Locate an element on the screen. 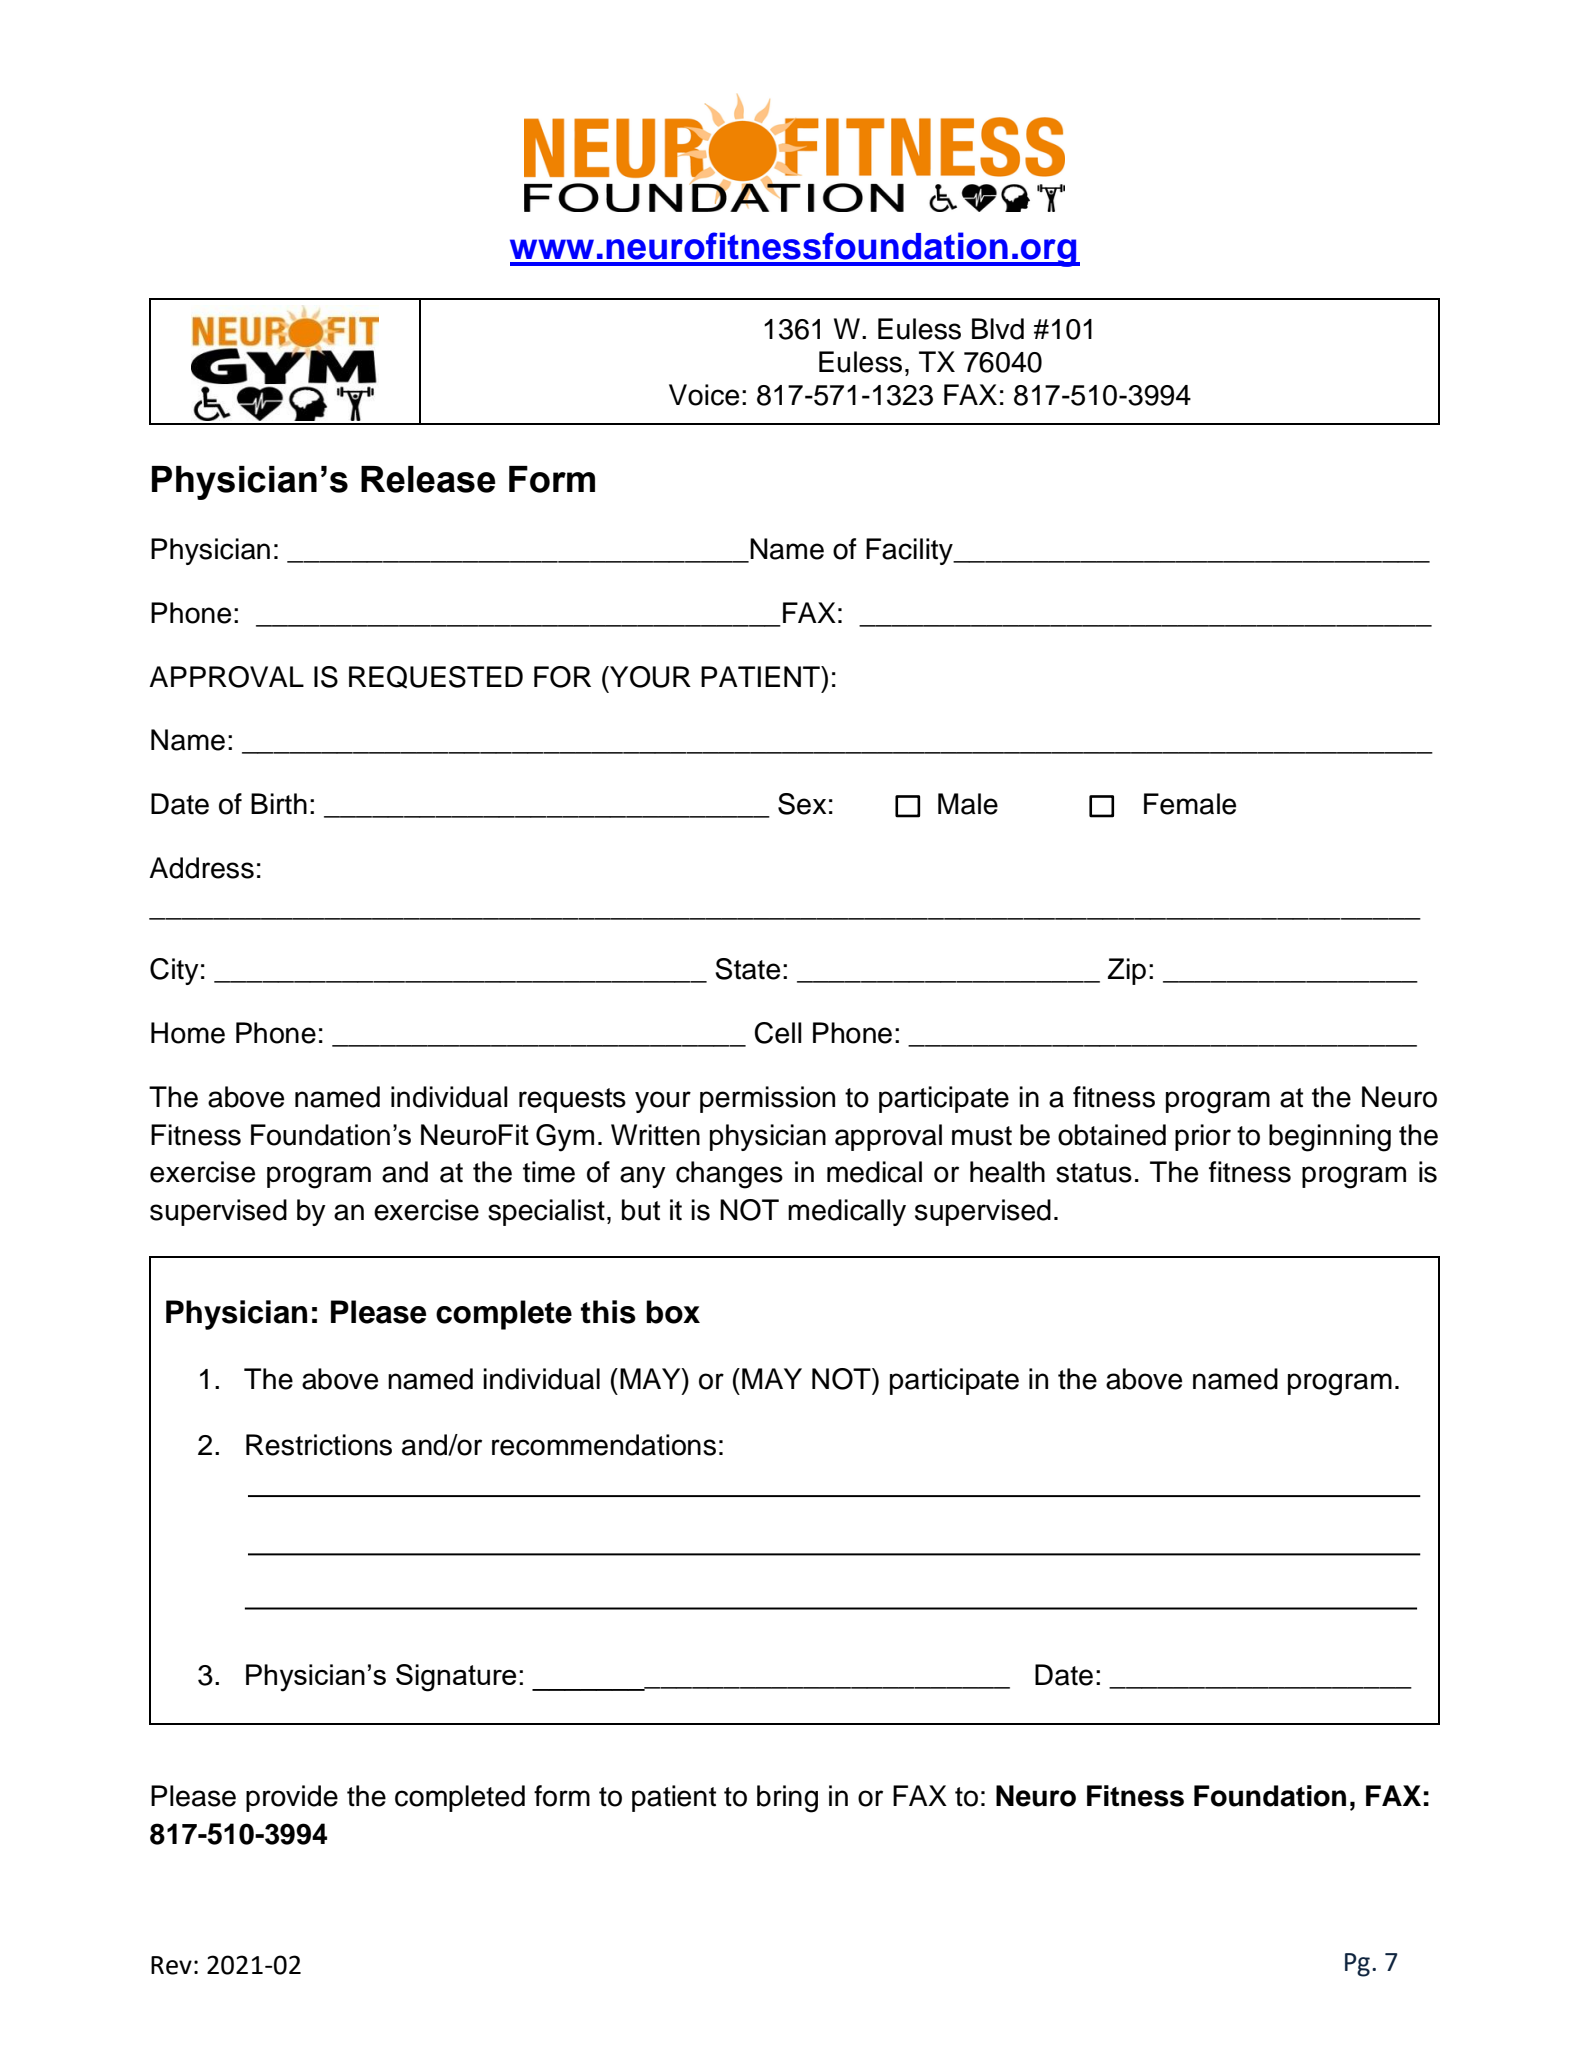 This screenshot has height=2056, width=1589. Birth is located at coordinates (279, 803).
